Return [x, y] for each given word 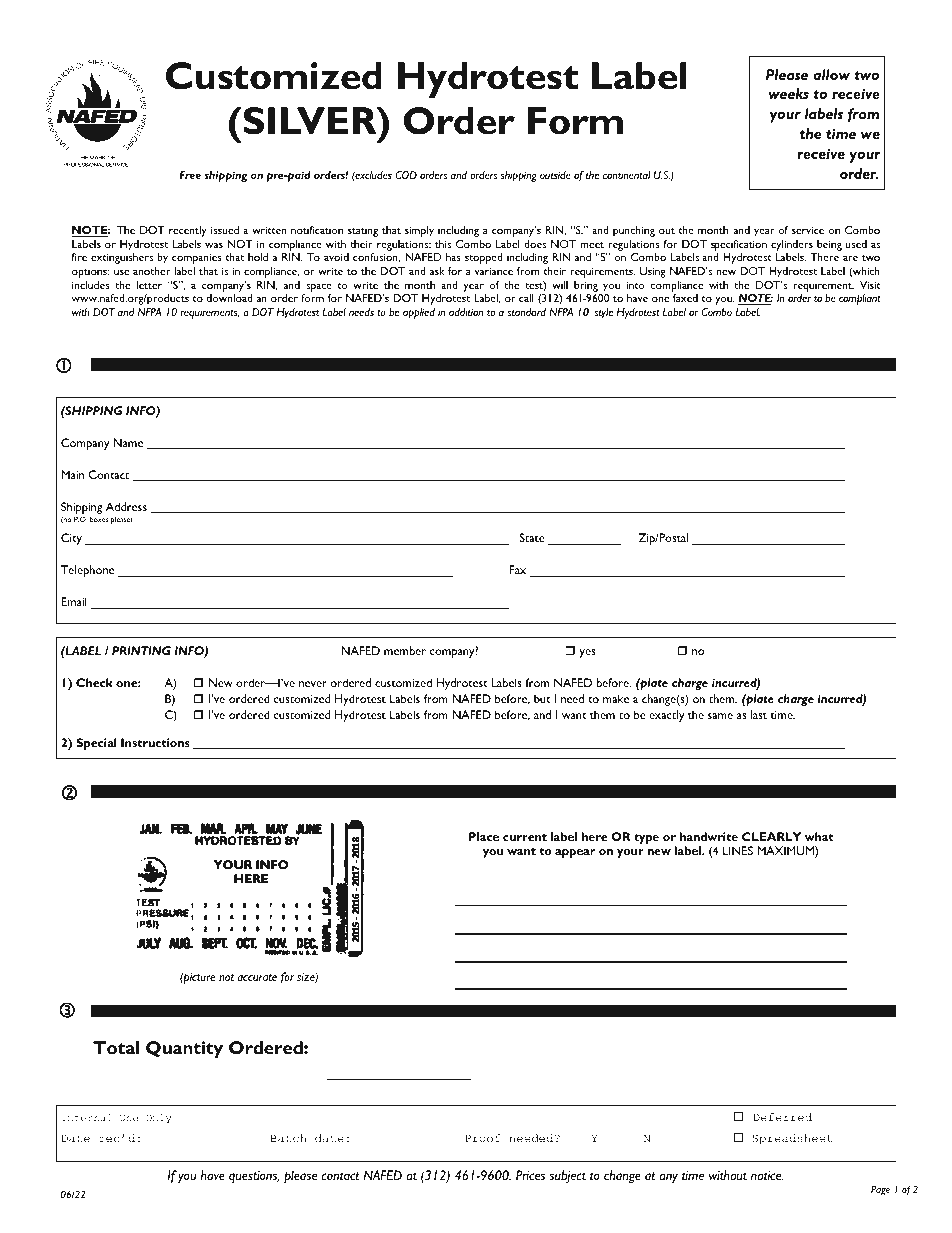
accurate [257, 977]
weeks [789, 93]
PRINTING [141, 650]
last [759, 714]
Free [190, 175]
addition [466, 312]
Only [158, 1118]
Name [128, 442]
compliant [860, 299]
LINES [738, 850]
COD [406, 175]
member [405, 650]
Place [484, 836]
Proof [483, 1138]
